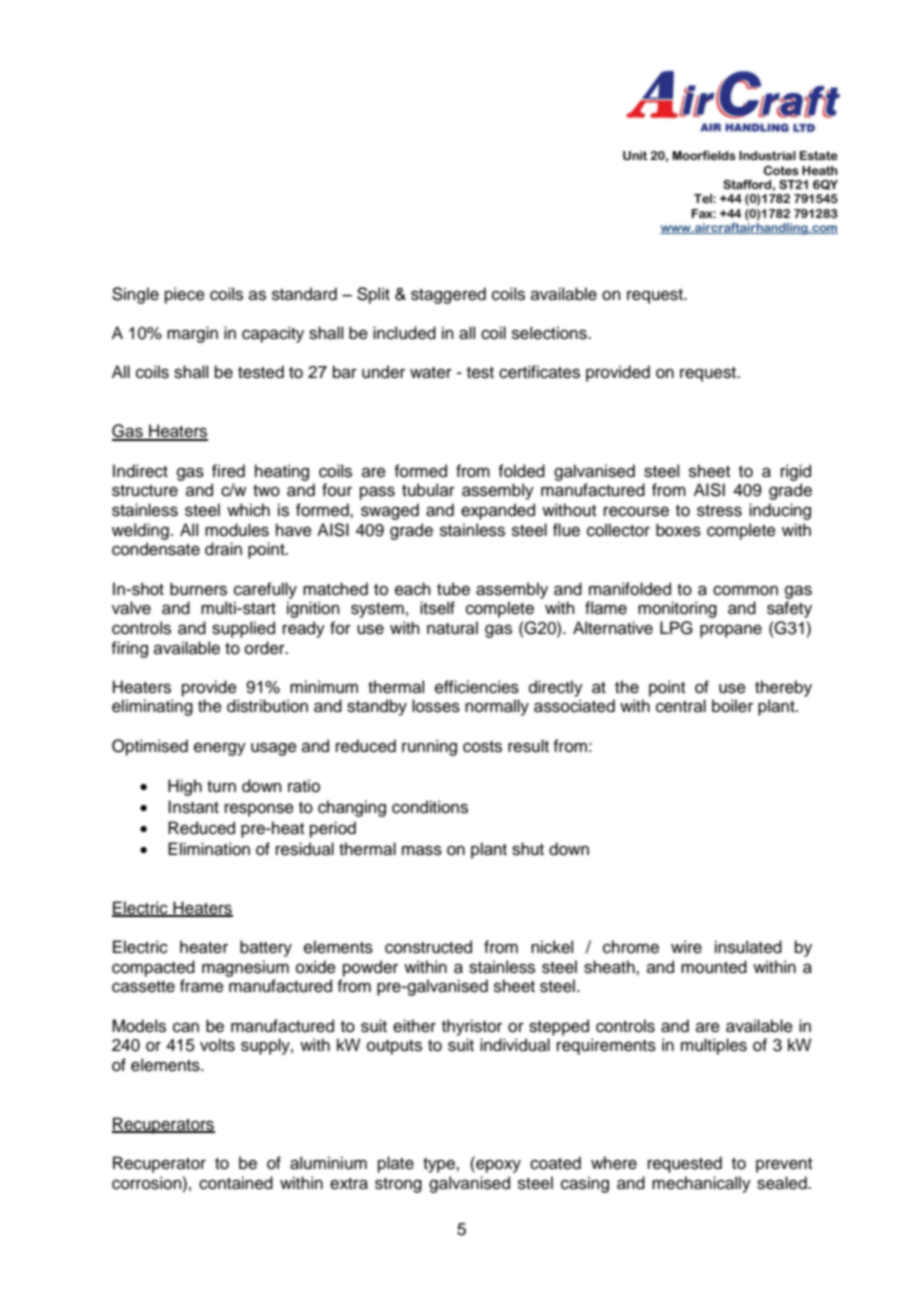 This screenshot has width=924, height=1308. Describe the element at coordinates (781, 170) in the screenshot. I see `Cotes` at that location.
